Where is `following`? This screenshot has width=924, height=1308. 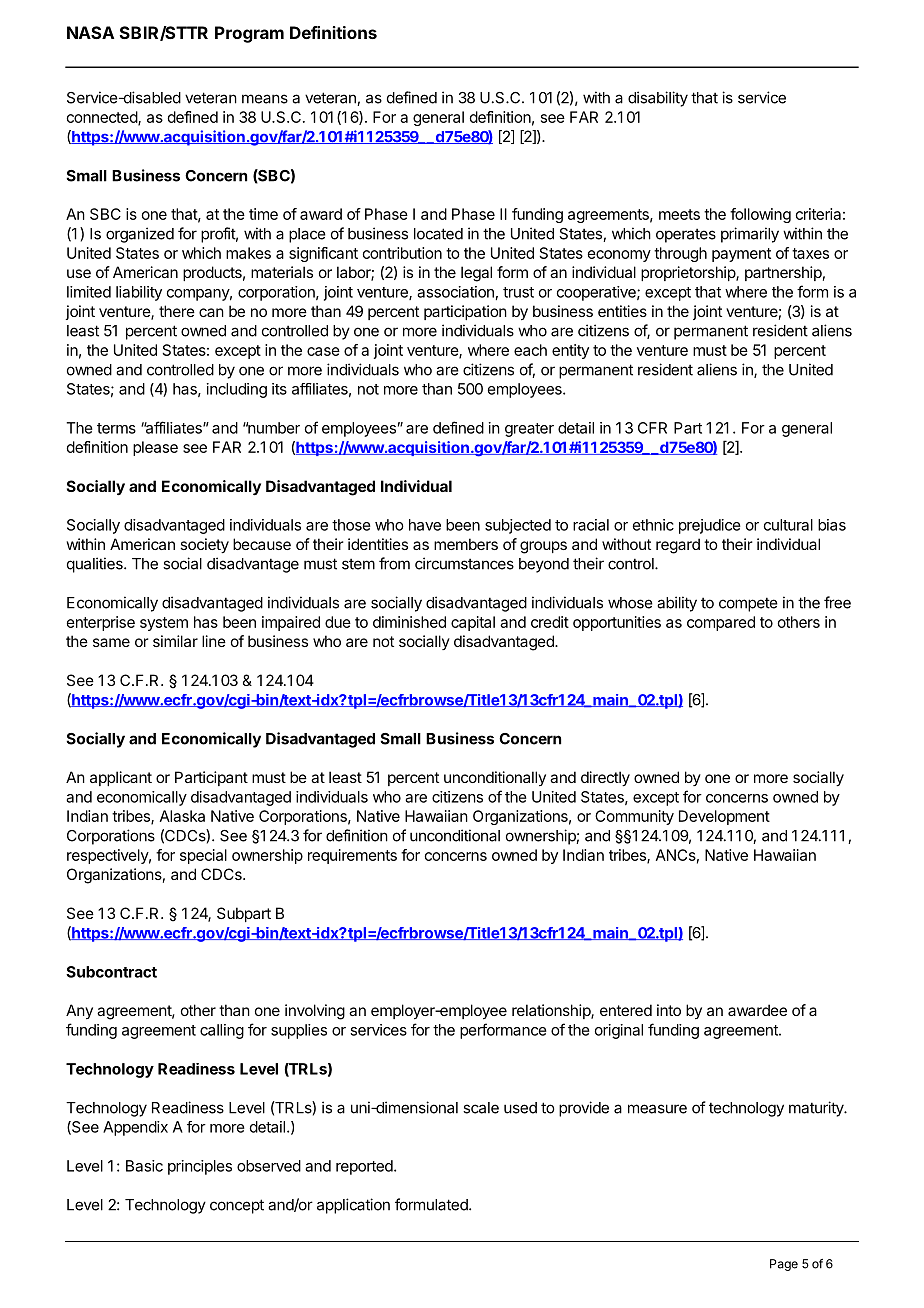 following is located at coordinates (760, 215).
